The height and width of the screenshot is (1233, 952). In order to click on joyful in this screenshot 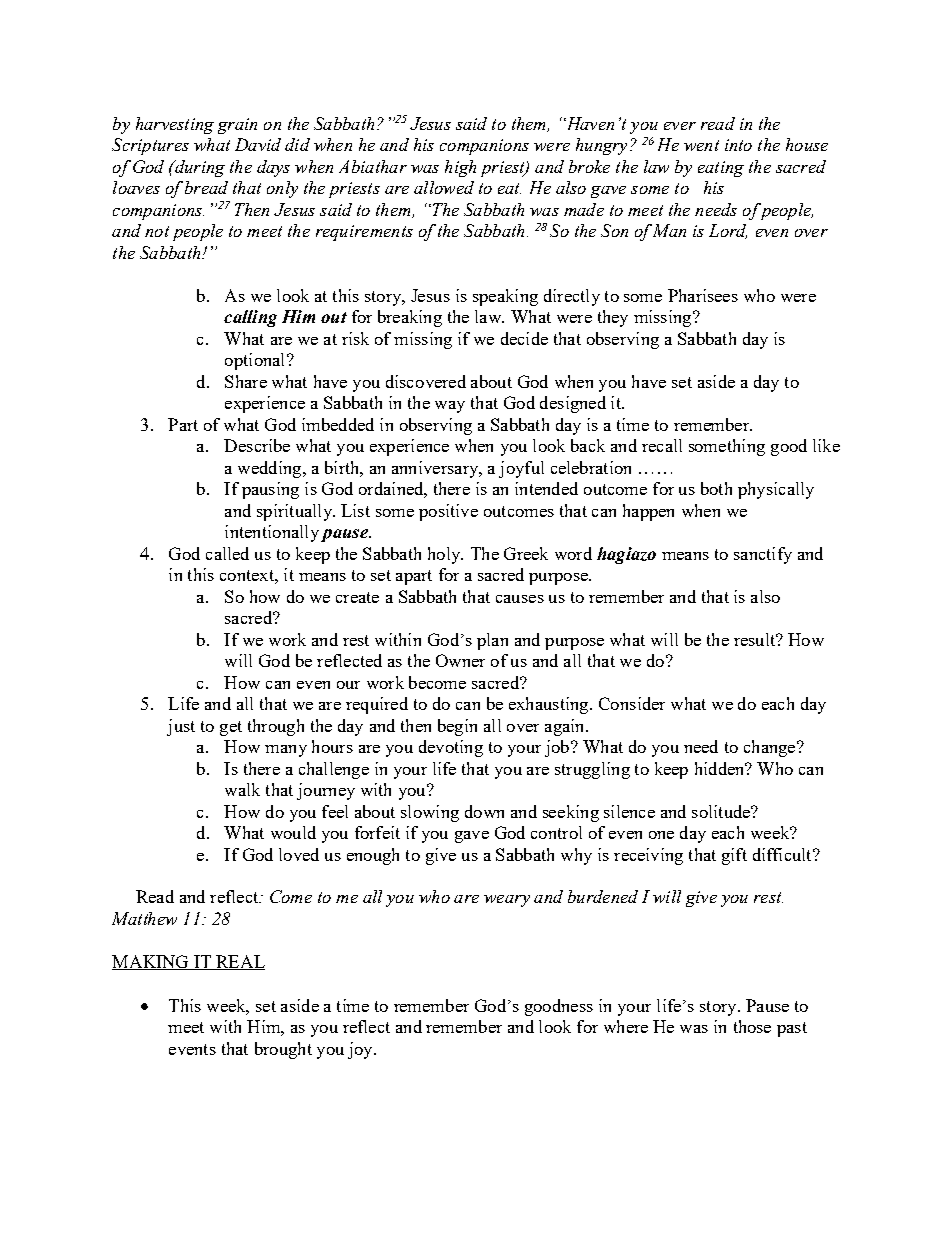, I will do `click(521, 469)`.
